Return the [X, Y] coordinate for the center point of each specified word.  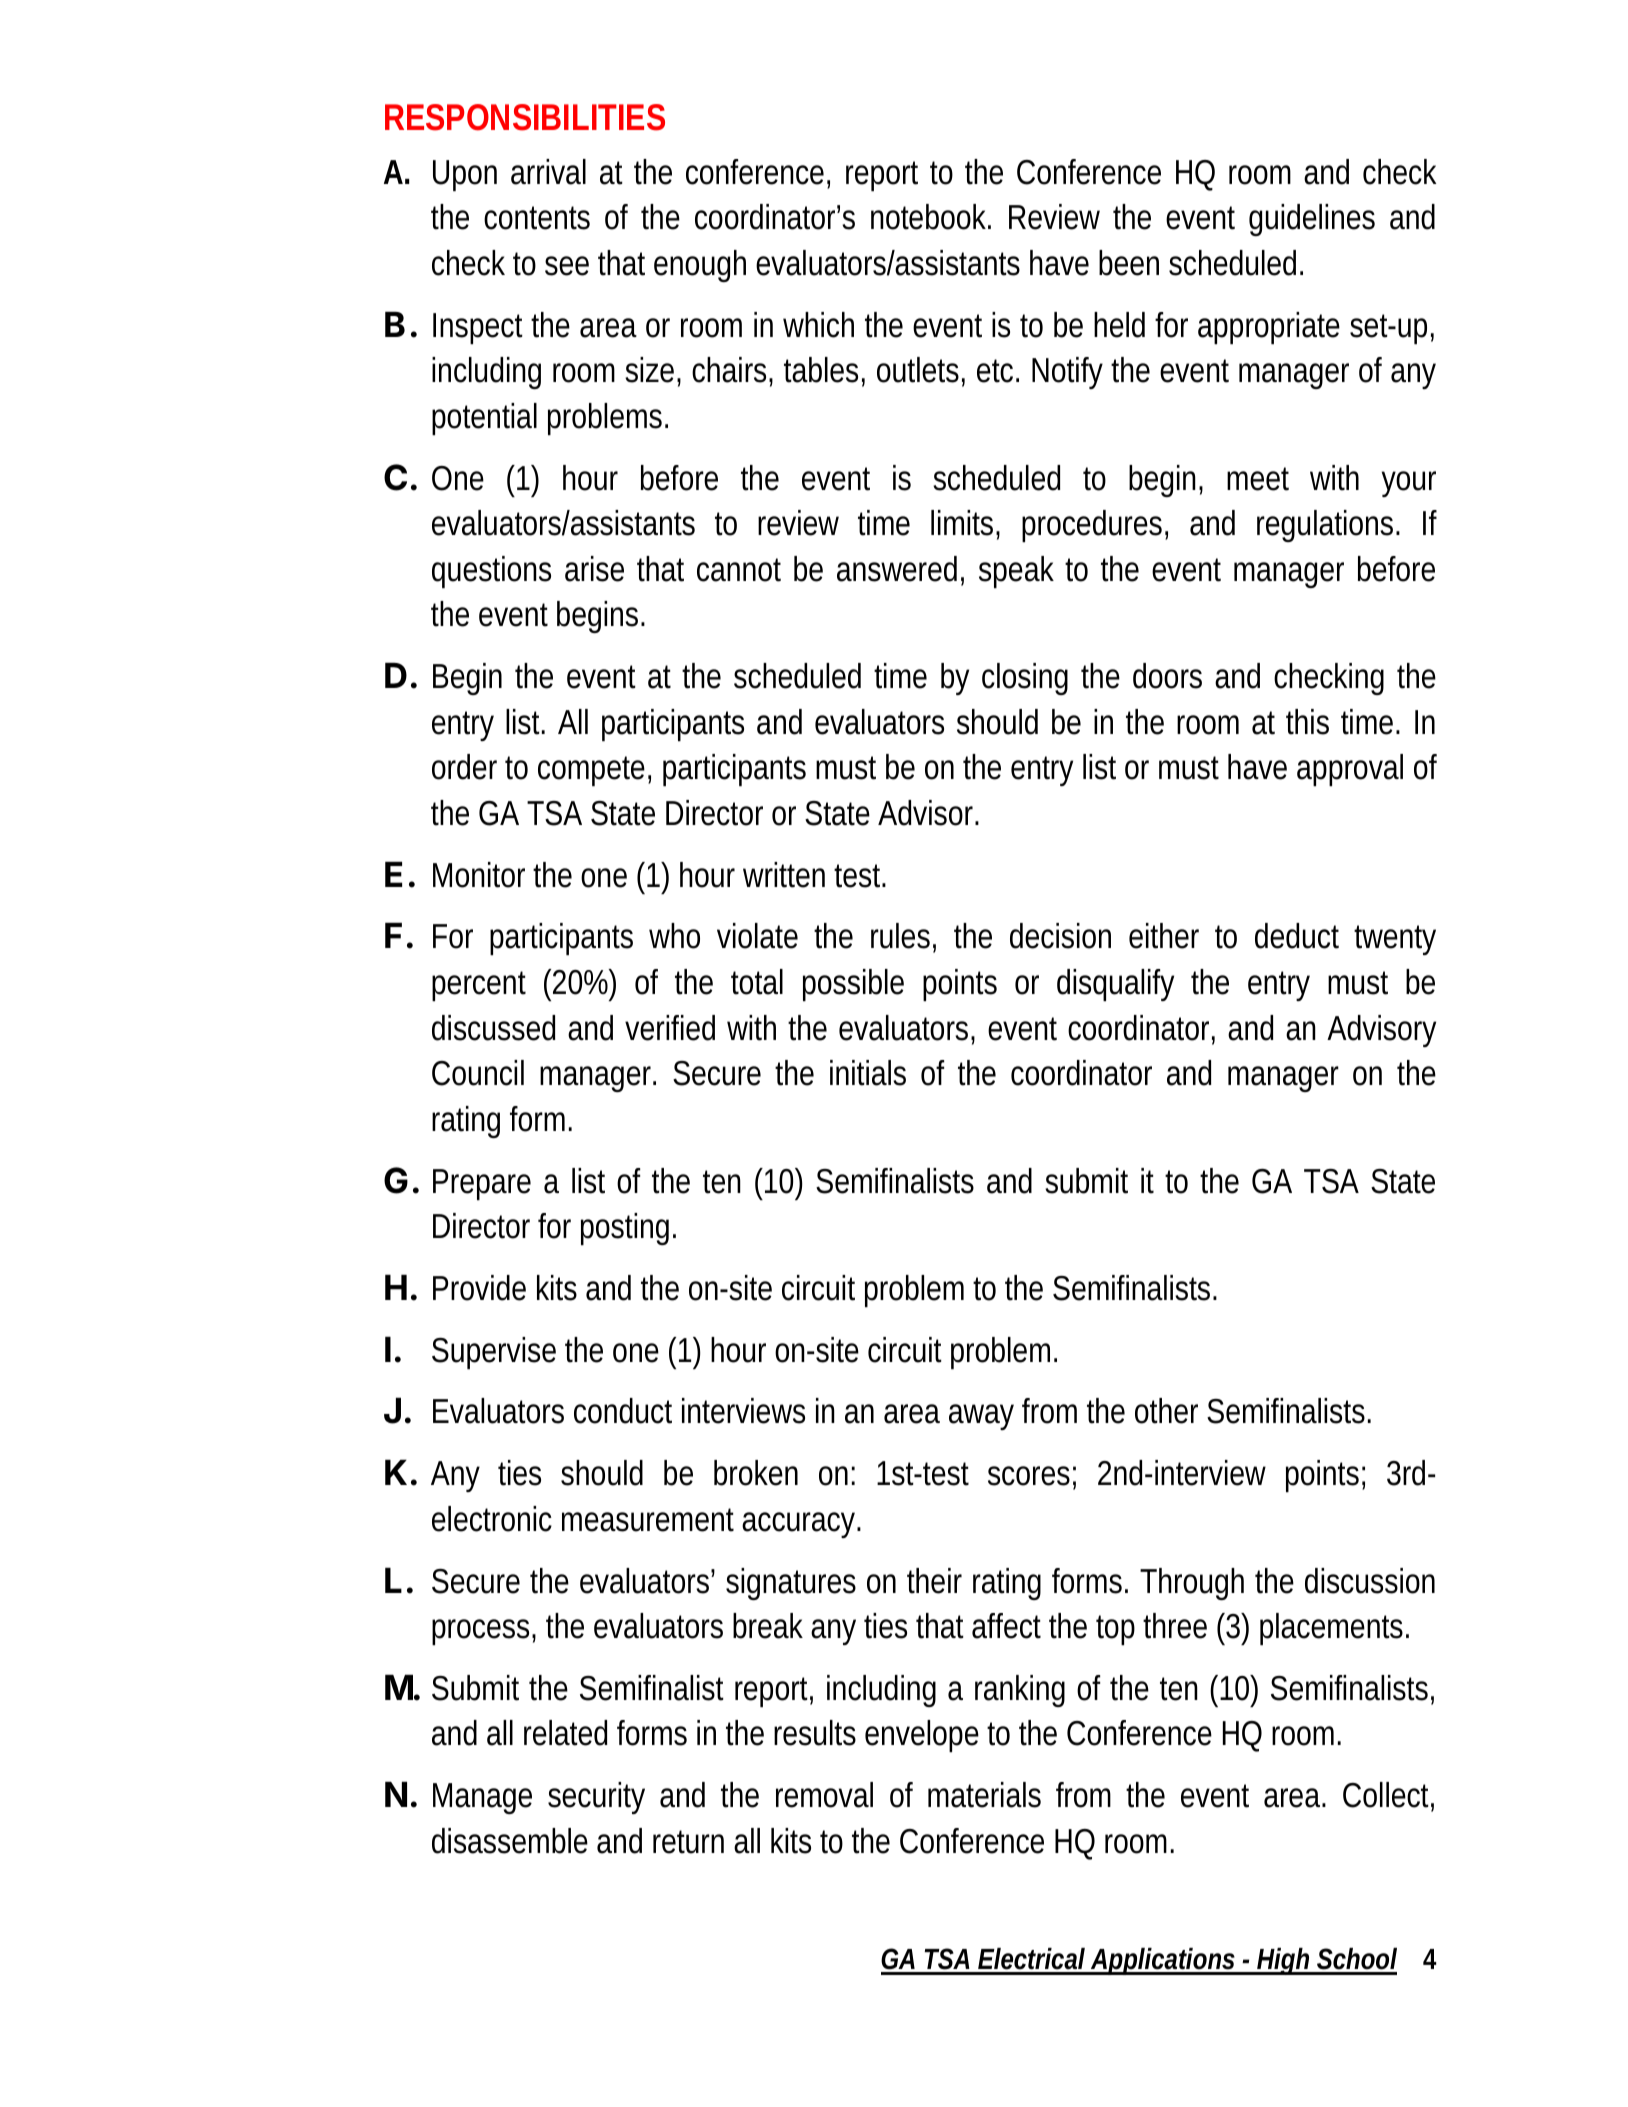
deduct [1297, 936]
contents [537, 218]
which [818, 325]
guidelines [1312, 220]
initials [868, 1073]
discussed [493, 1028]
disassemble [510, 1841]
